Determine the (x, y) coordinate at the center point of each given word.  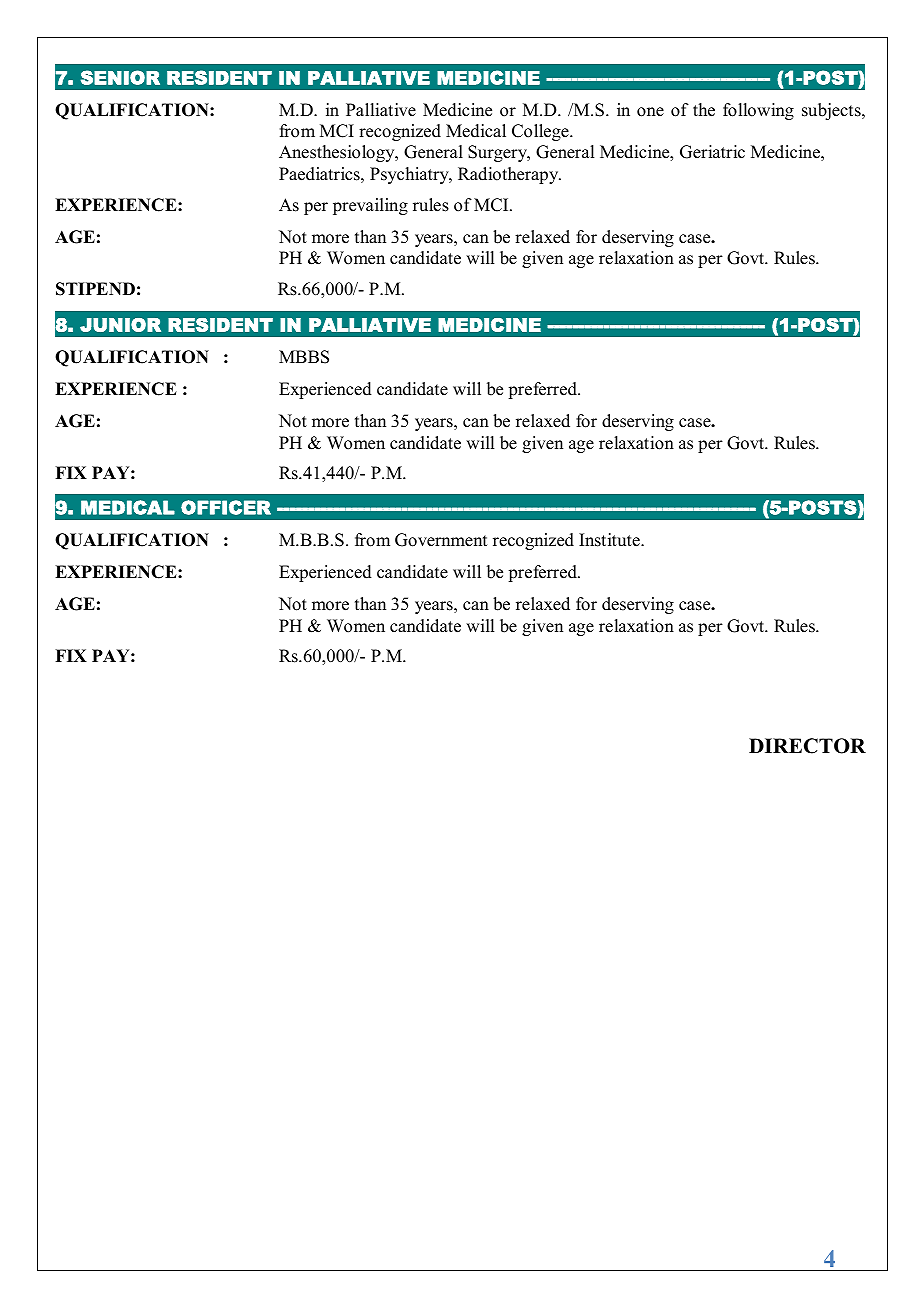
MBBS (304, 357)
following (758, 111)
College (541, 132)
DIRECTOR (807, 746)
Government (441, 540)
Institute (610, 540)
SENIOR (120, 77)
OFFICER (226, 507)
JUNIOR (120, 325)
